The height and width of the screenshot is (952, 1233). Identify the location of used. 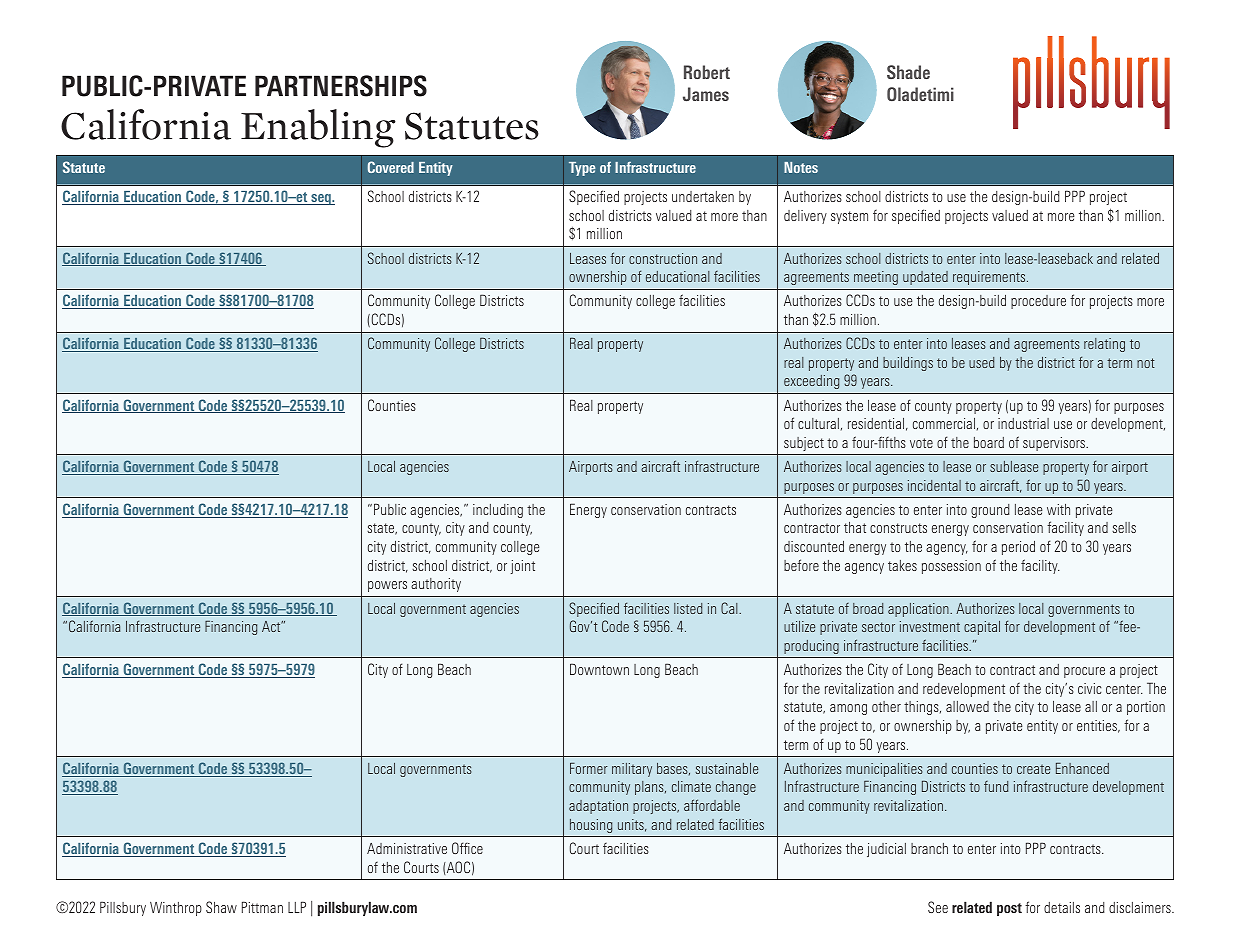
(981, 362).
